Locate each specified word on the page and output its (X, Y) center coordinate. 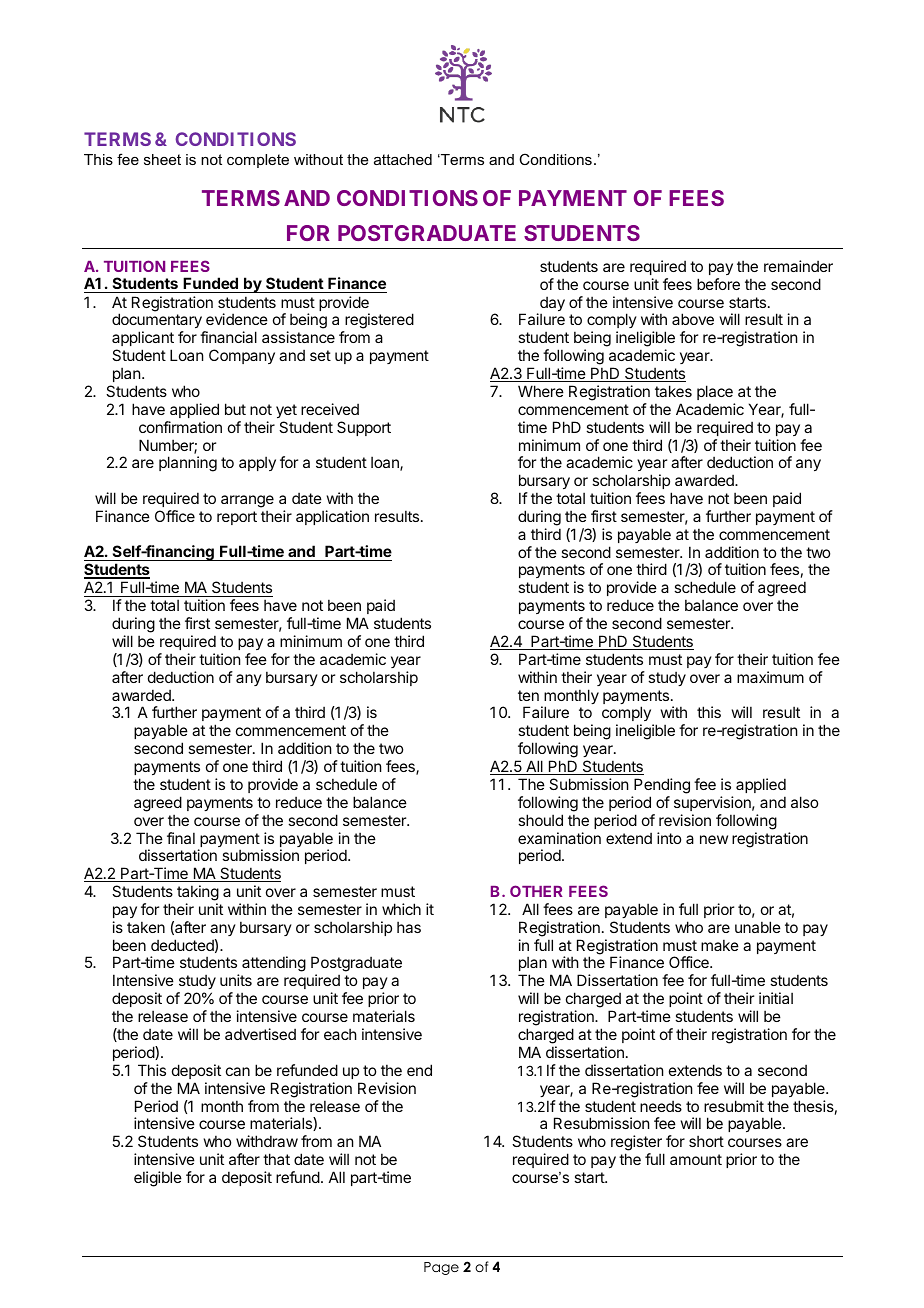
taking (198, 893)
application (332, 517)
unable (758, 927)
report (237, 518)
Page (441, 1268)
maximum (770, 677)
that (276, 1159)
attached (403, 159)
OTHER (536, 891)
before (718, 284)
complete (258, 161)
